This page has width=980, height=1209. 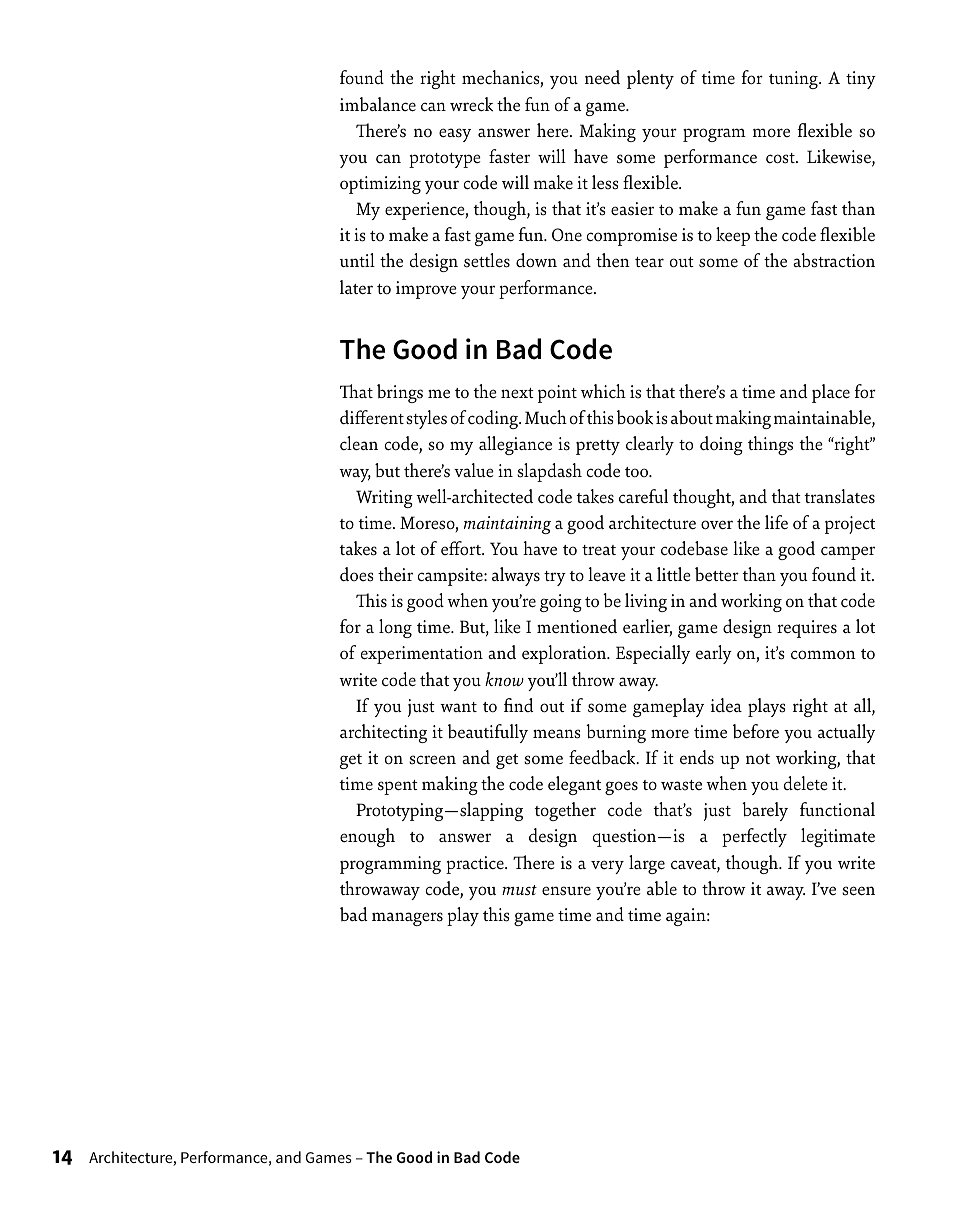 What do you see at coordinates (607, 867) in the page?
I see `very` at bounding box center [607, 867].
